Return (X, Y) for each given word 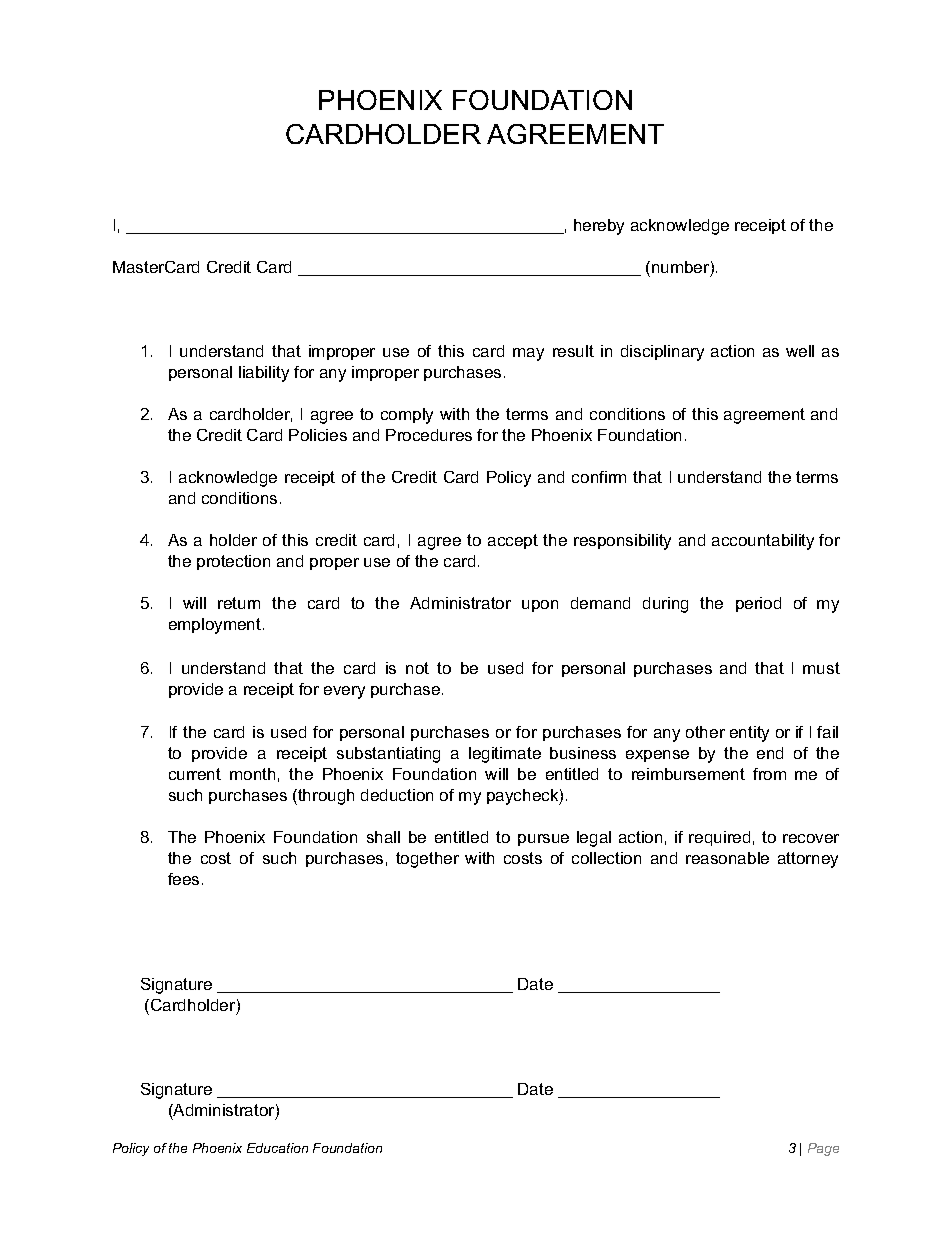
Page (823, 1149)
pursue (543, 840)
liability (264, 374)
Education (277, 1148)
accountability (763, 542)
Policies (318, 435)
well (800, 351)
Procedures (429, 435)
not (417, 668)
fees (183, 879)
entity (749, 734)
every (344, 692)
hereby (599, 227)
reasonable (727, 858)
